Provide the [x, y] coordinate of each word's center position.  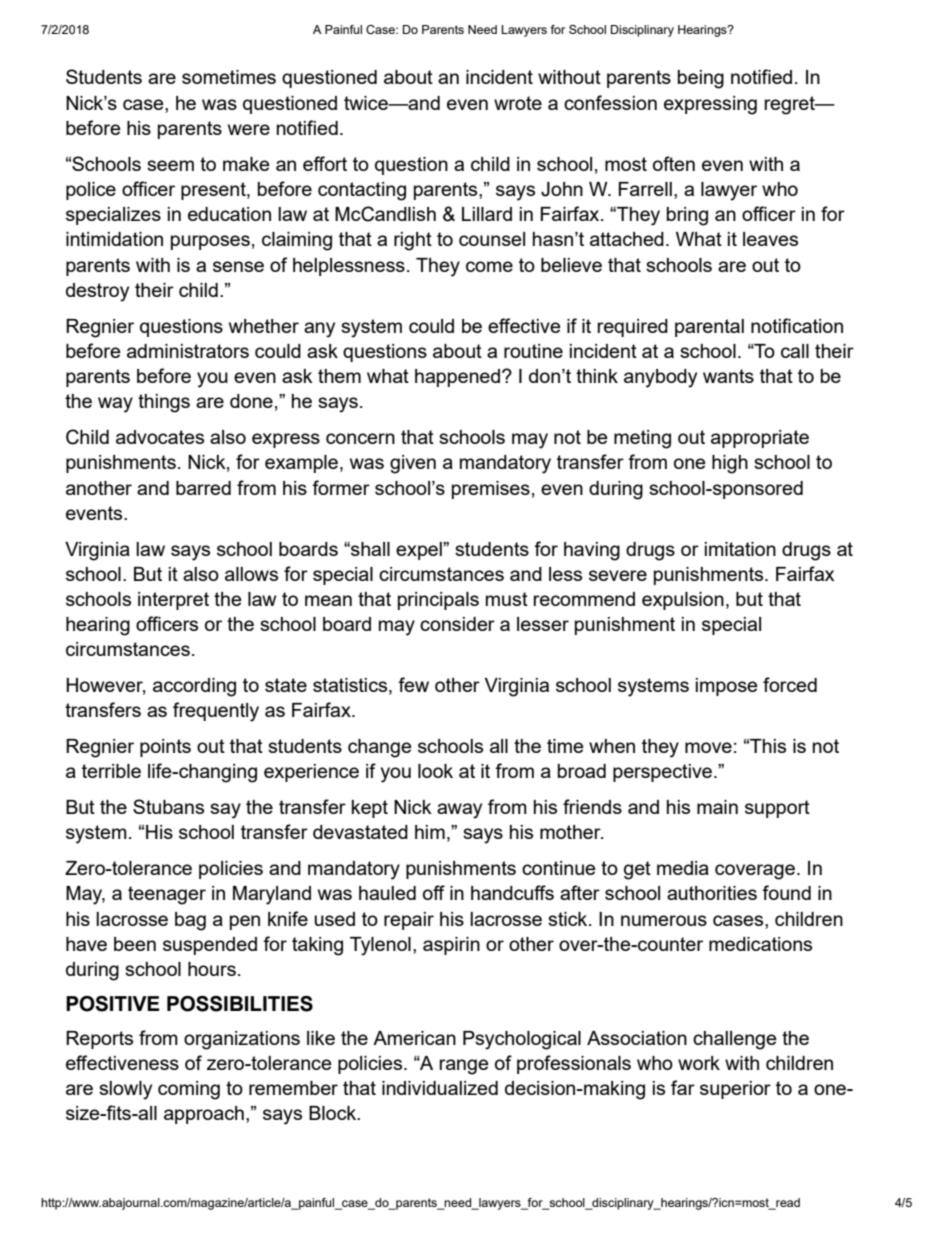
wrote [518, 103]
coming [189, 1090]
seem [170, 165]
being [701, 79]
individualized [440, 1088]
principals [438, 601]
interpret [173, 601]
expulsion [683, 601]
